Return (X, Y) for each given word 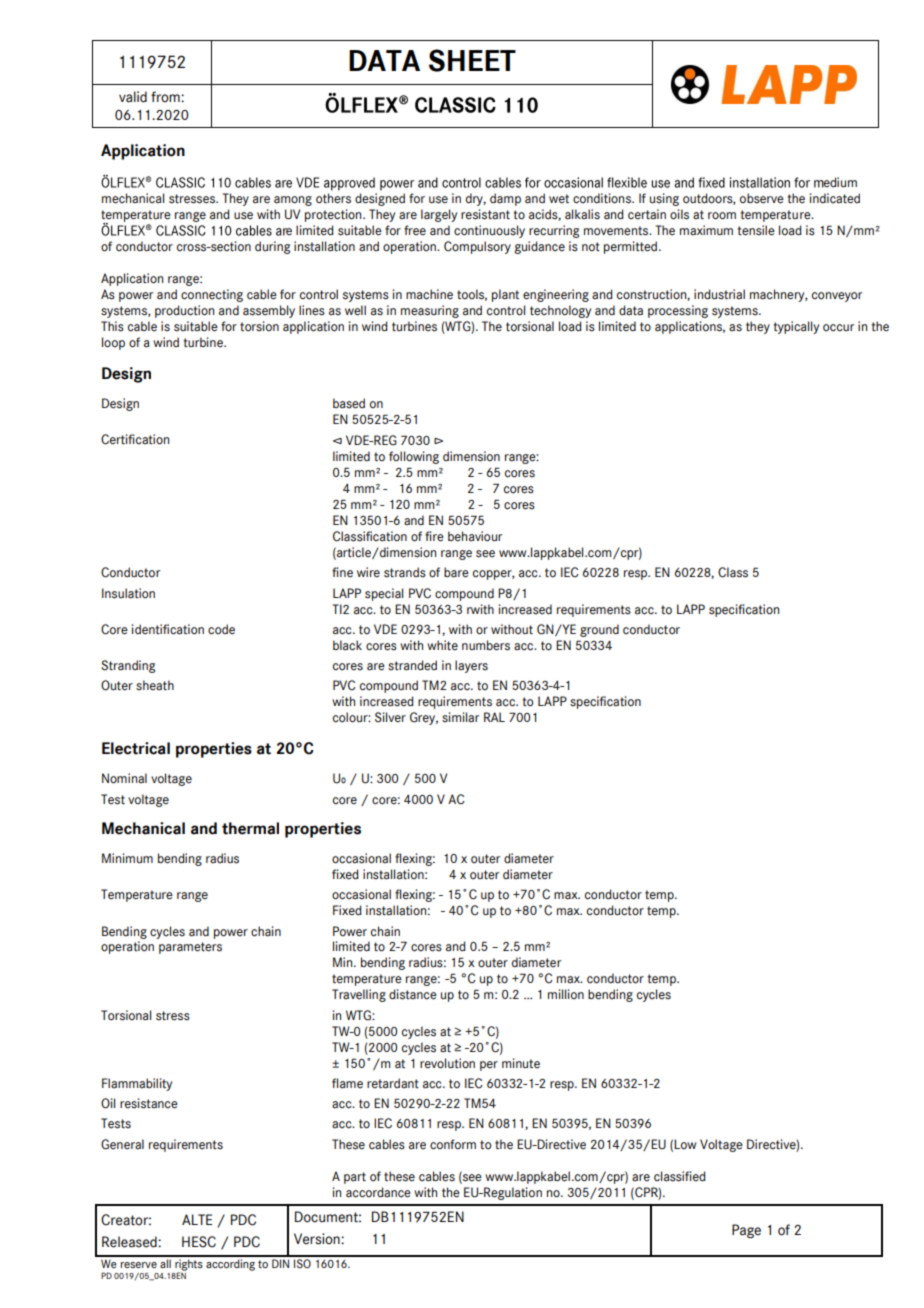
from (166, 97)
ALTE (197, 1219)
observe (762, 198)
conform (453, 1144)
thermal (250, 828)
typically (796, 327)
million (566, 994)
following (414, 457)
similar (460, 717)
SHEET (472, 60)
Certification (135, 439)
